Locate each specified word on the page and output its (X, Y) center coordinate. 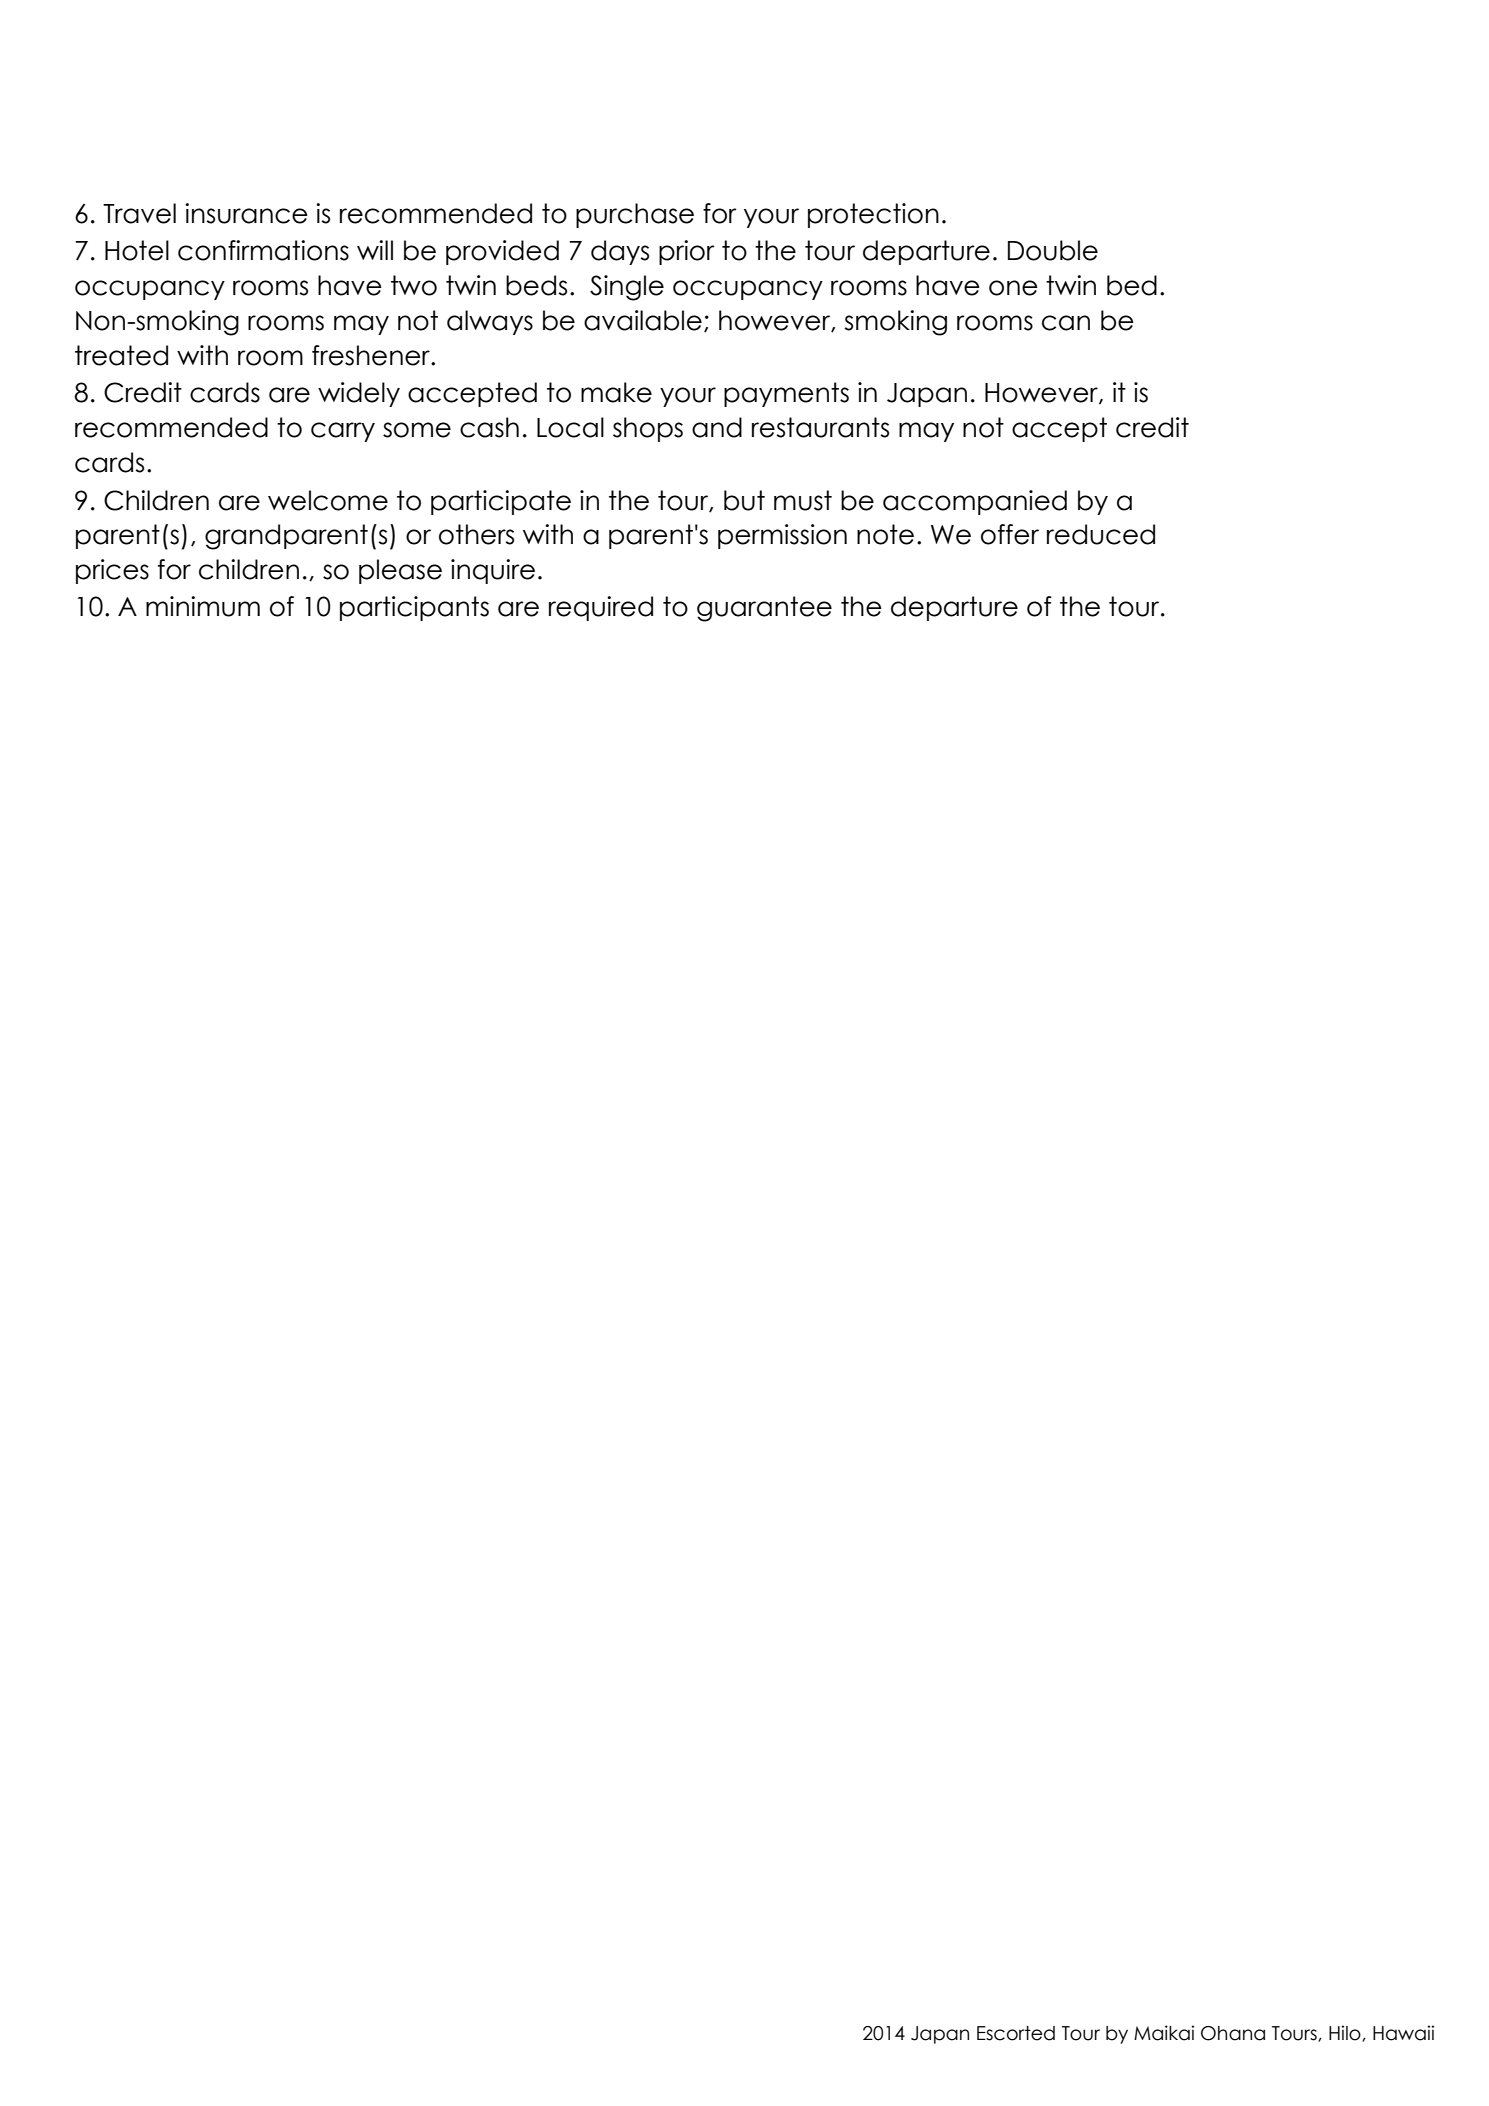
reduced (1101, 534)
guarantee (764, 609)
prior (687, 252)
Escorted (1016, 2033)
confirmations (263, 250)
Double (1053, 250)
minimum (203, 606)
